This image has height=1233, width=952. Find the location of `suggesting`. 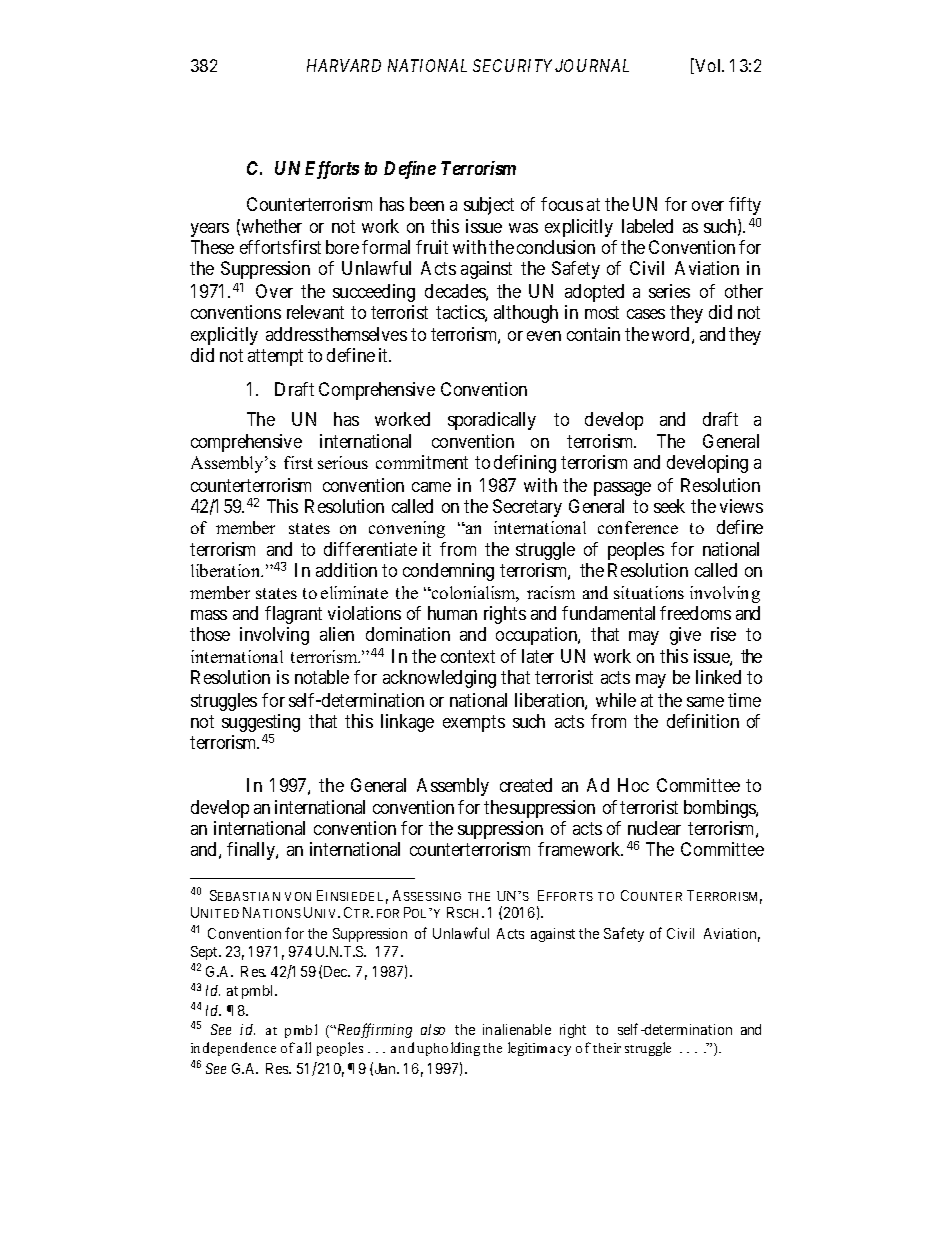

suggesting is located at coordinates (261, 724).
